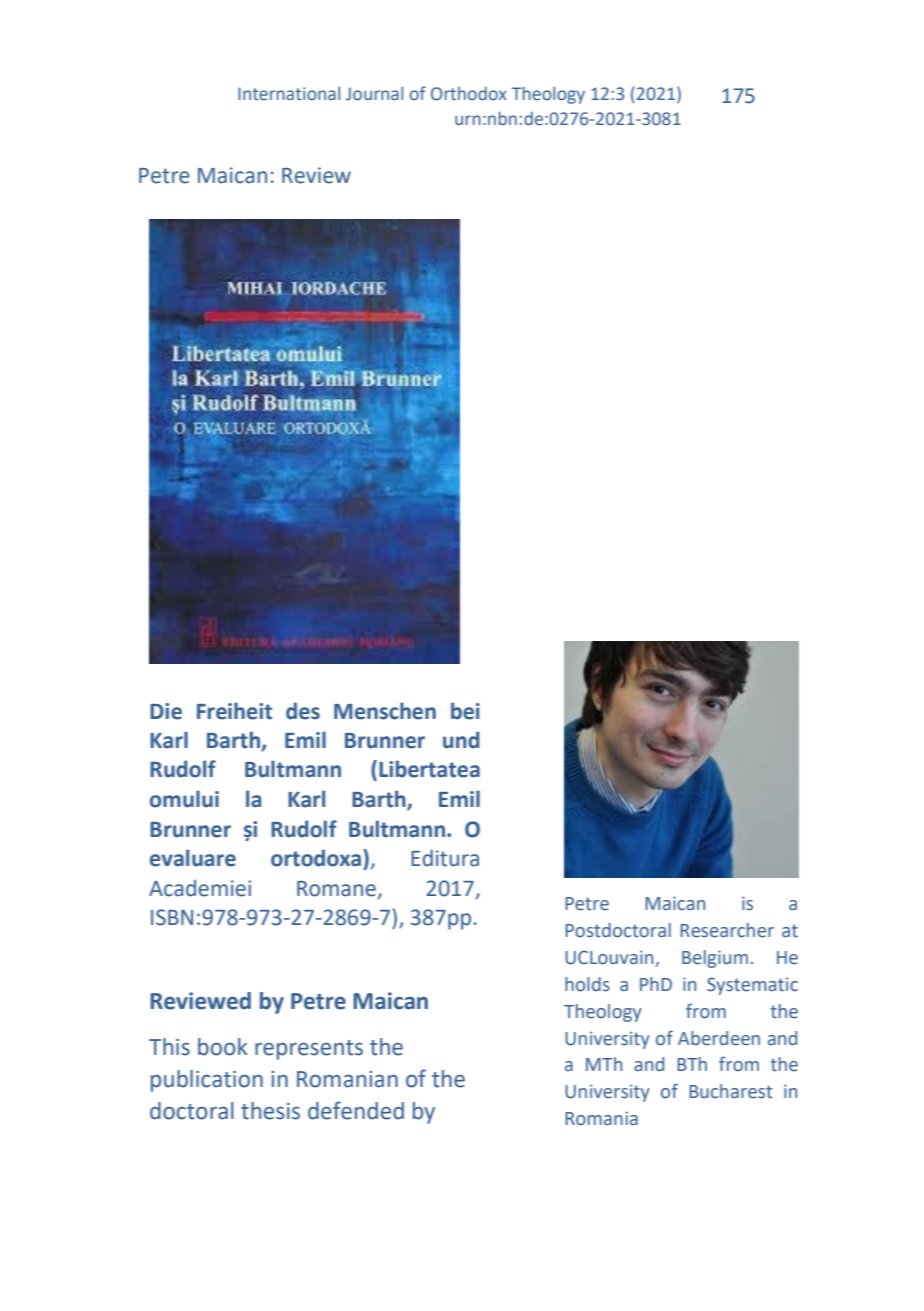 The width and height of the page is (924, 1311). I want to click on holds, so click(587, 984).
